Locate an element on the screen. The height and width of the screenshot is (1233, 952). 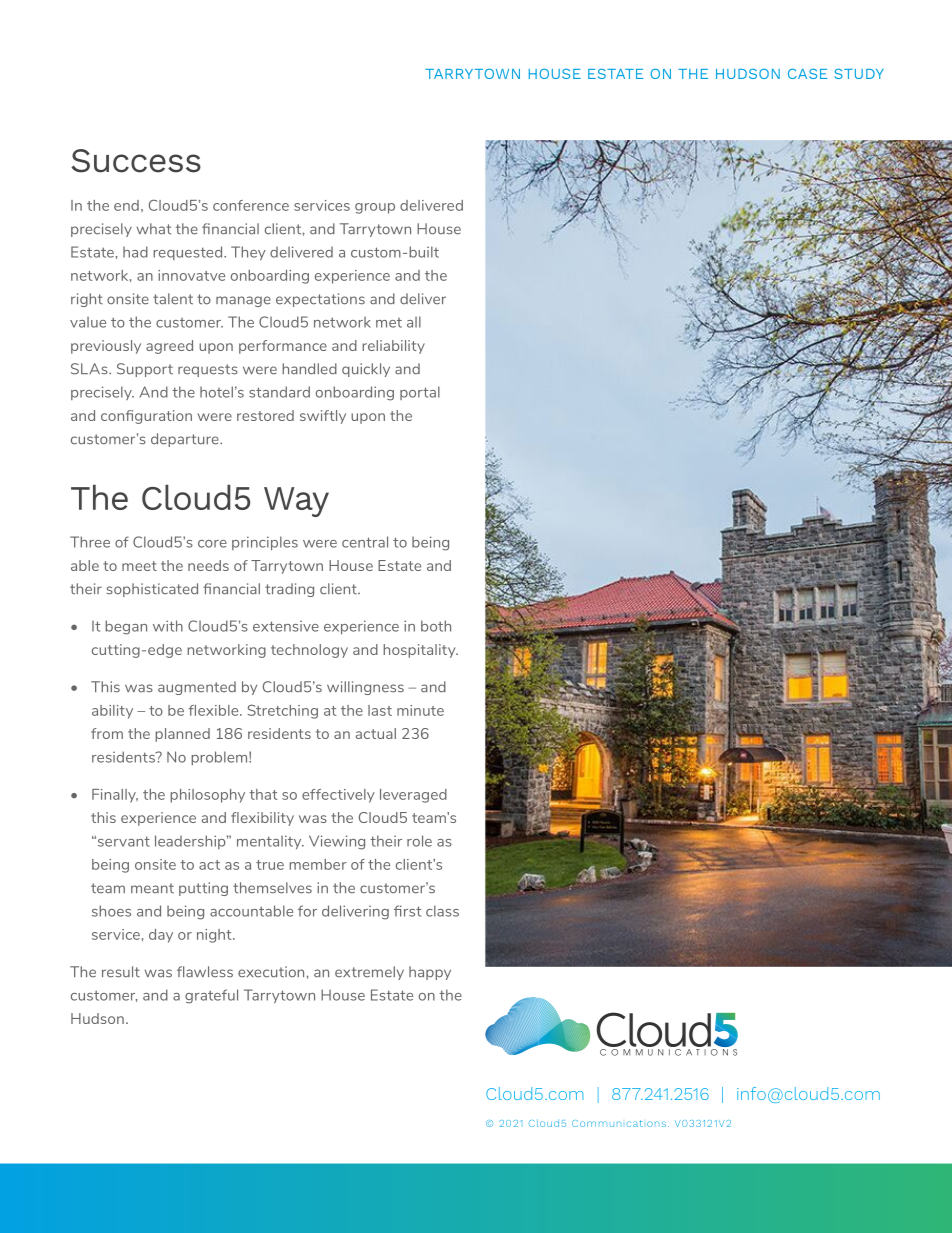
grateful is located at coordinates (211, 996).
